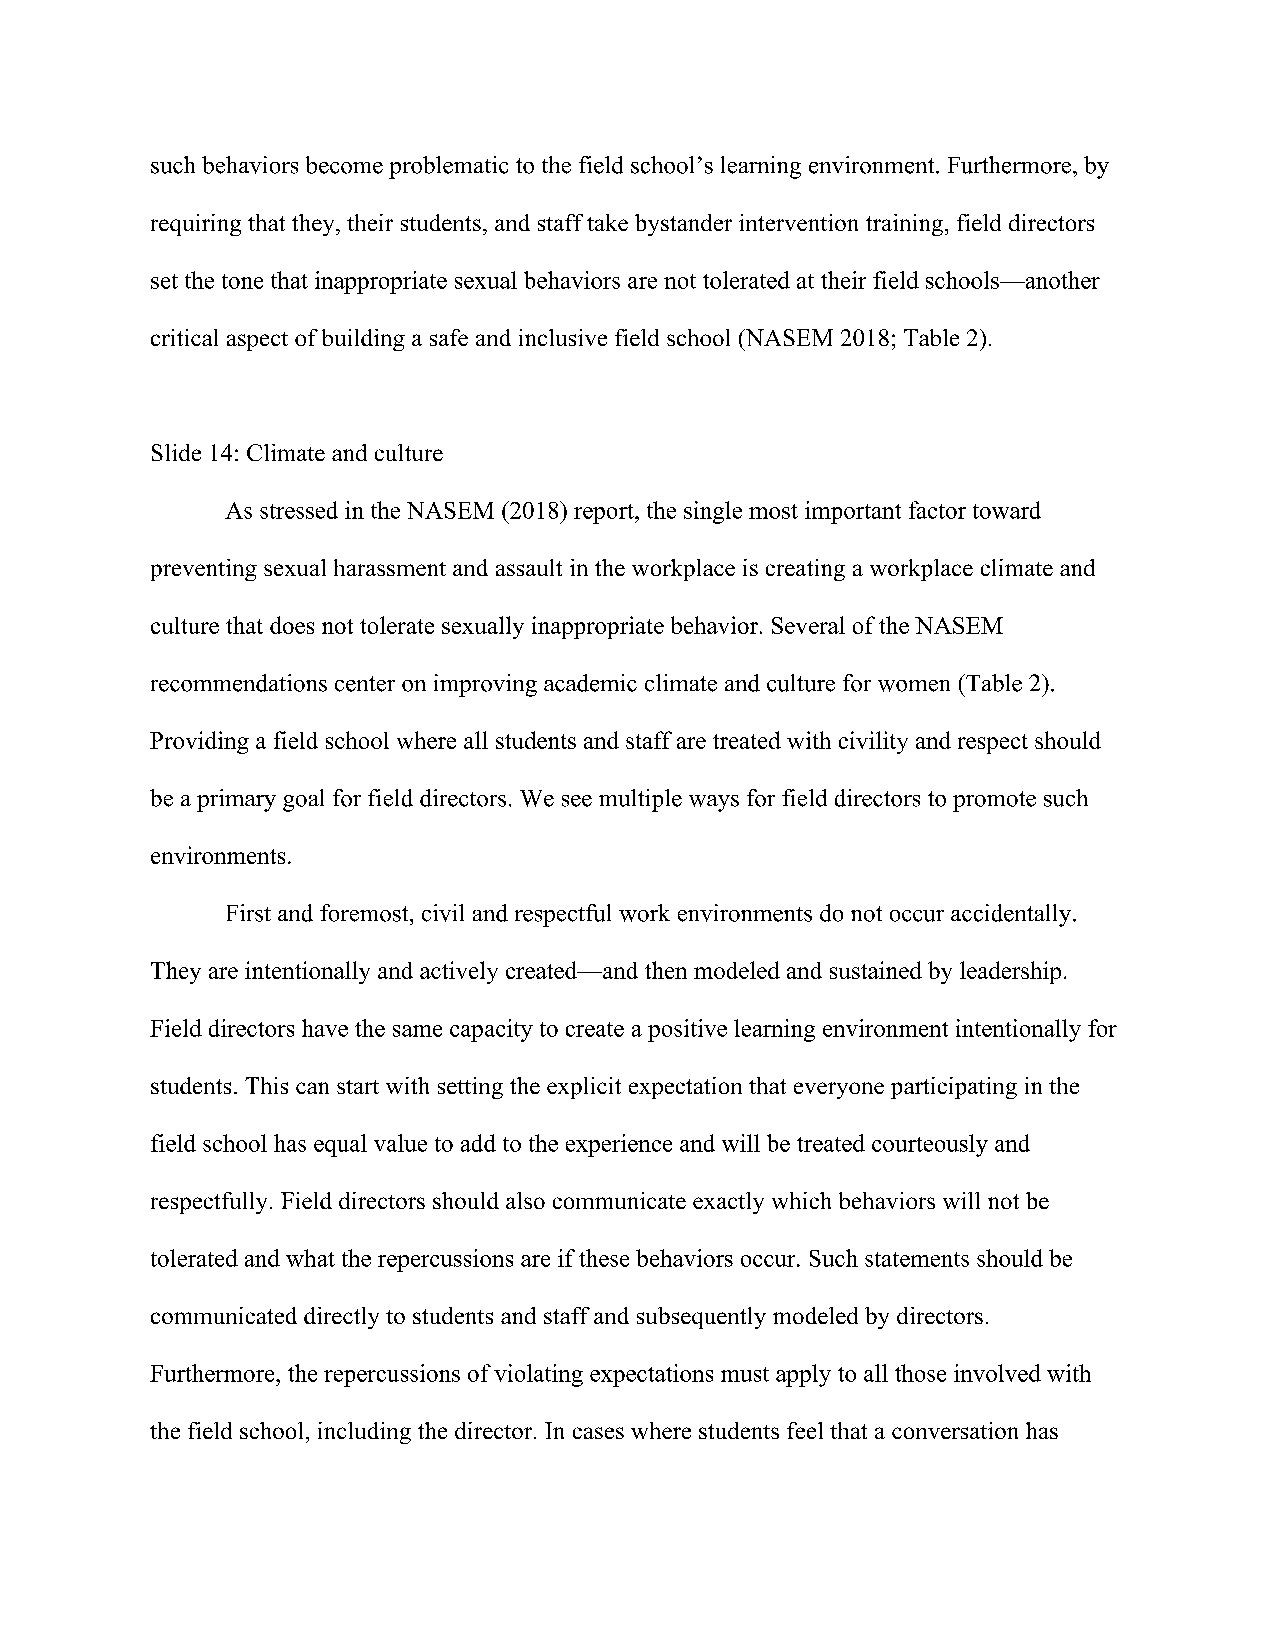 Image resolution: width=1276 pixels, height=1651 pixels. I want to click on see, so click(577, 801).
